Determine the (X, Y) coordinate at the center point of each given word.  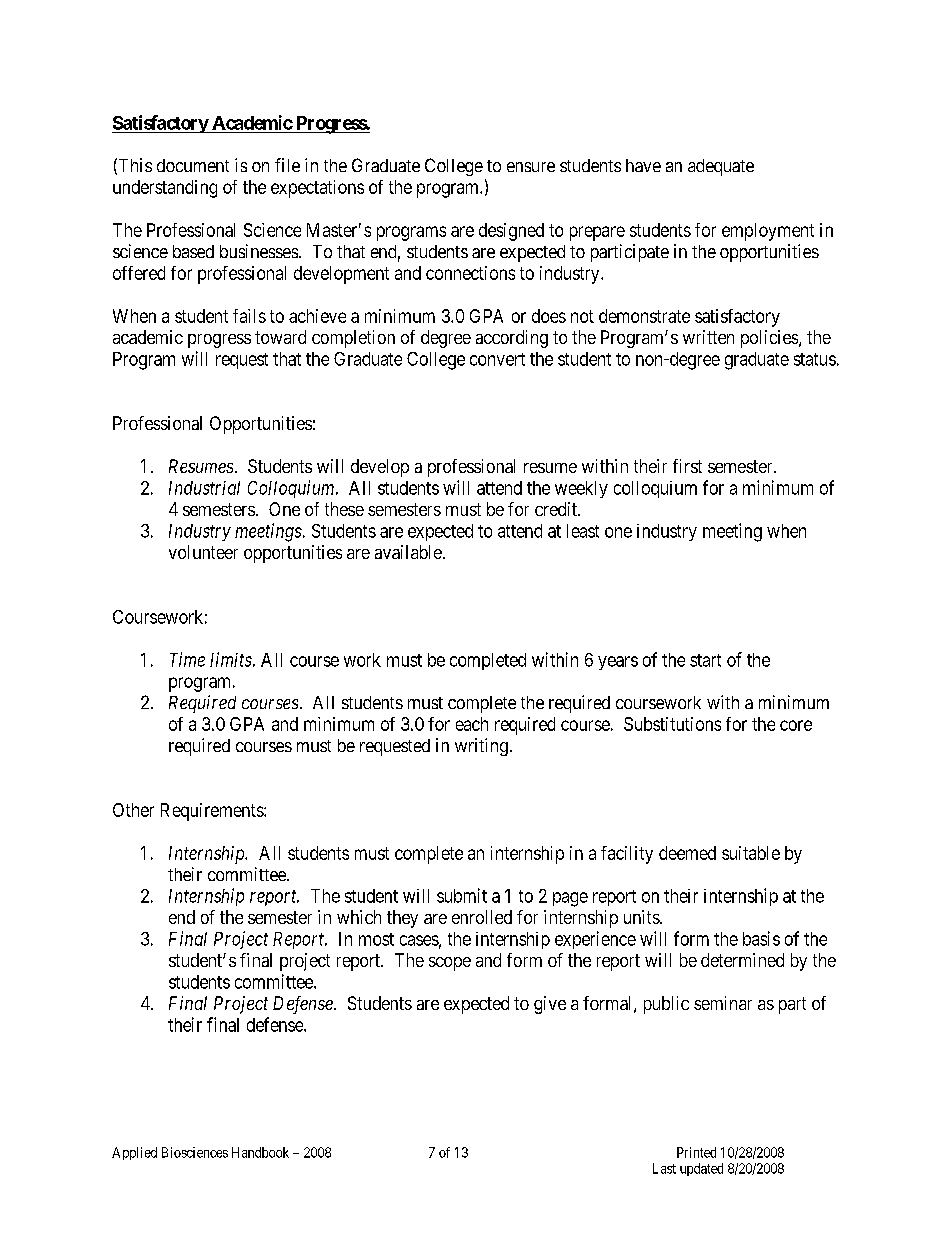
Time (187, 659)
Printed (696, 1152)
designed (511, 232)
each (472, 724)
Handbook (260, 1152)
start (705, 660)
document (193, 165)
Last (664, 1168)
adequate (721, 167)
